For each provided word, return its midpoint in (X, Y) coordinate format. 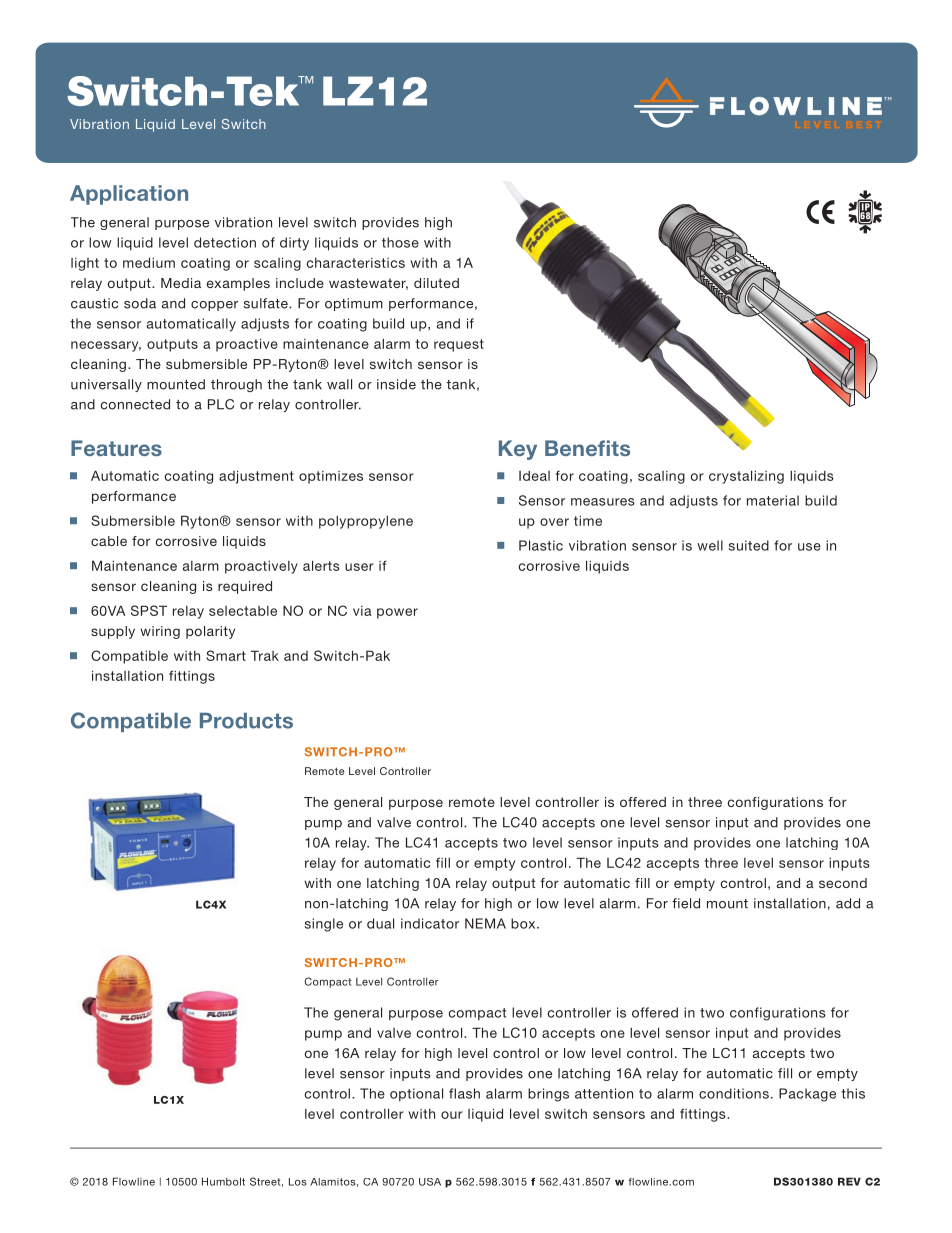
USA (430, 1182)
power (397, 613)
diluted (436, 283)
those (400, 242)
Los (298, 1182)
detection (225, 242)
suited (749, 545)
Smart (226, 655)
